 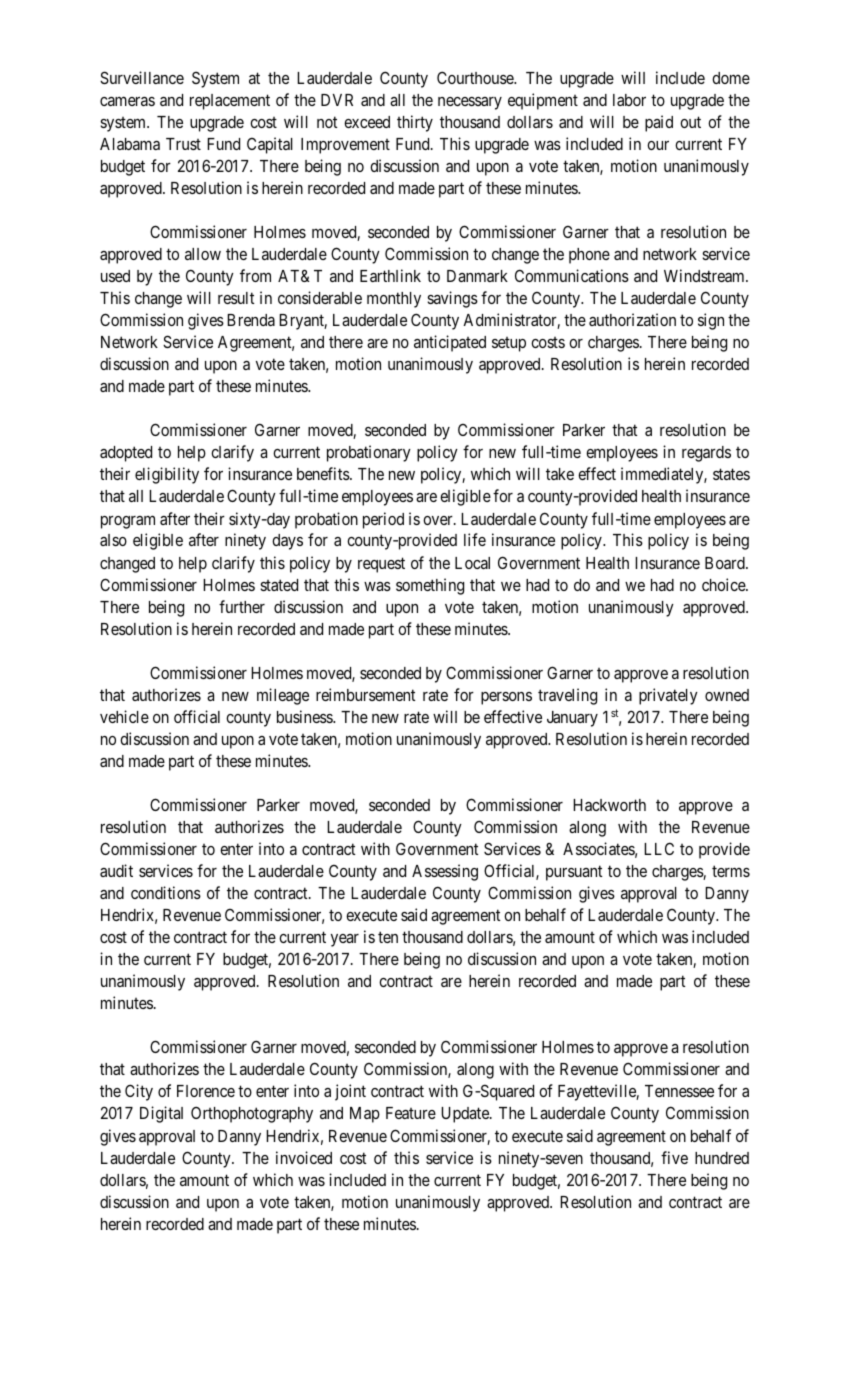 I want to click on vehicle, so click(x=124, y=716).
